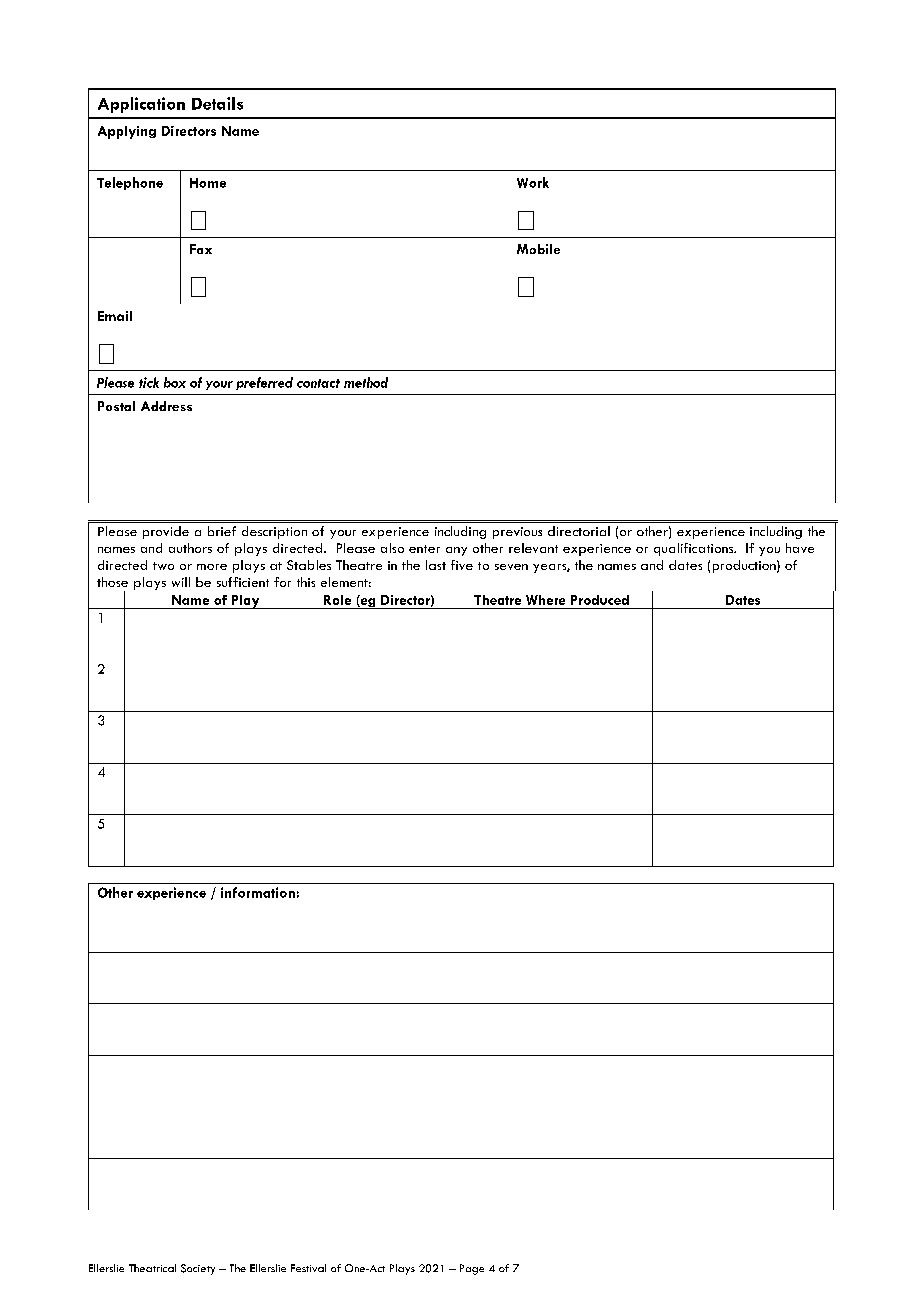 Image resolution: width=924 pixels, height=1308 pixels. Describe the element at coordinates (533, 182) in the image. I see `Work` at that location.
